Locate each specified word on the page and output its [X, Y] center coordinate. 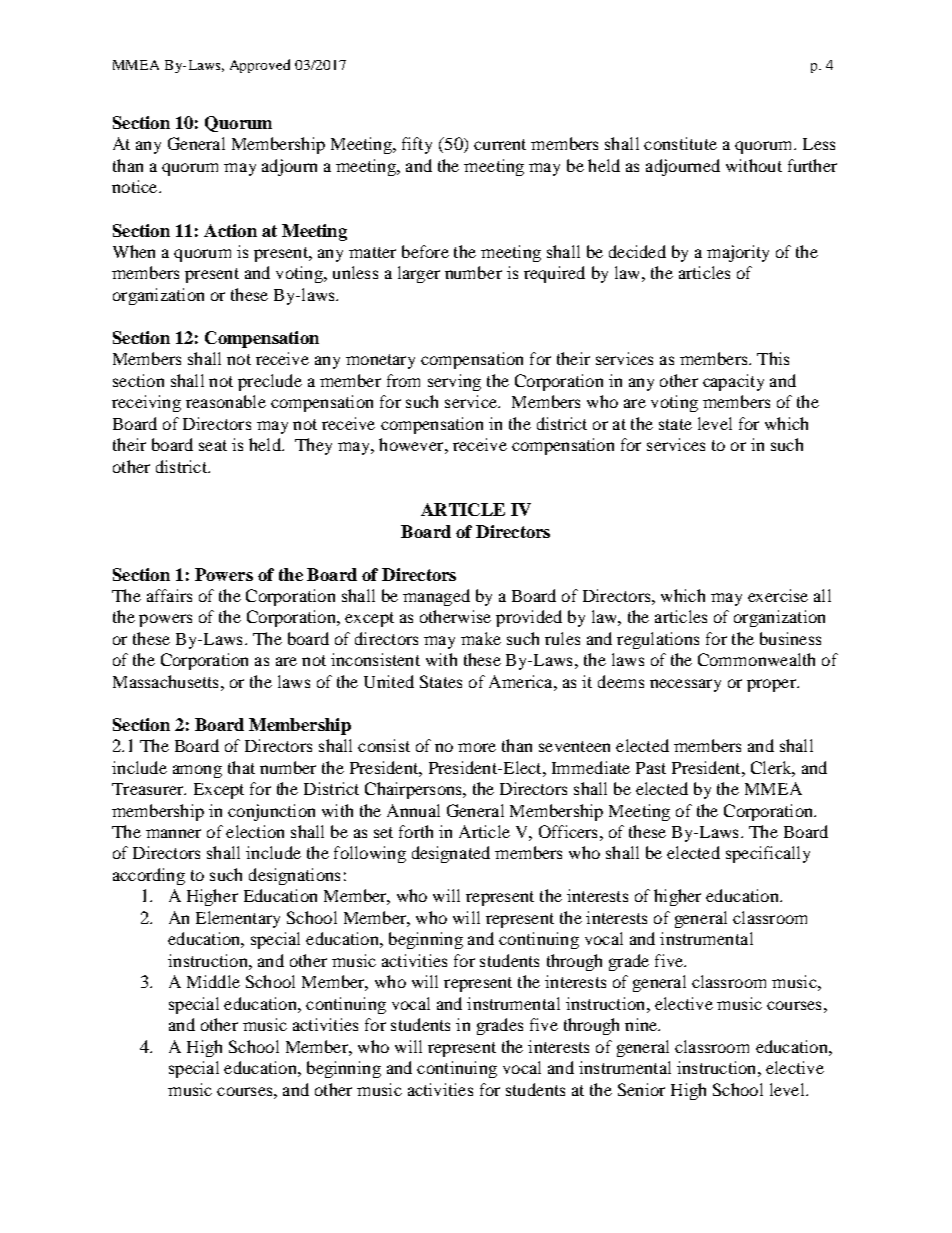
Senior [641, 1089]
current [500, 144]
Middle [213, 981]
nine [642, 1024]
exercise [778, 595]
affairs [169, 595]
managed [436, 597]
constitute [680, 143]
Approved [260, 66]
